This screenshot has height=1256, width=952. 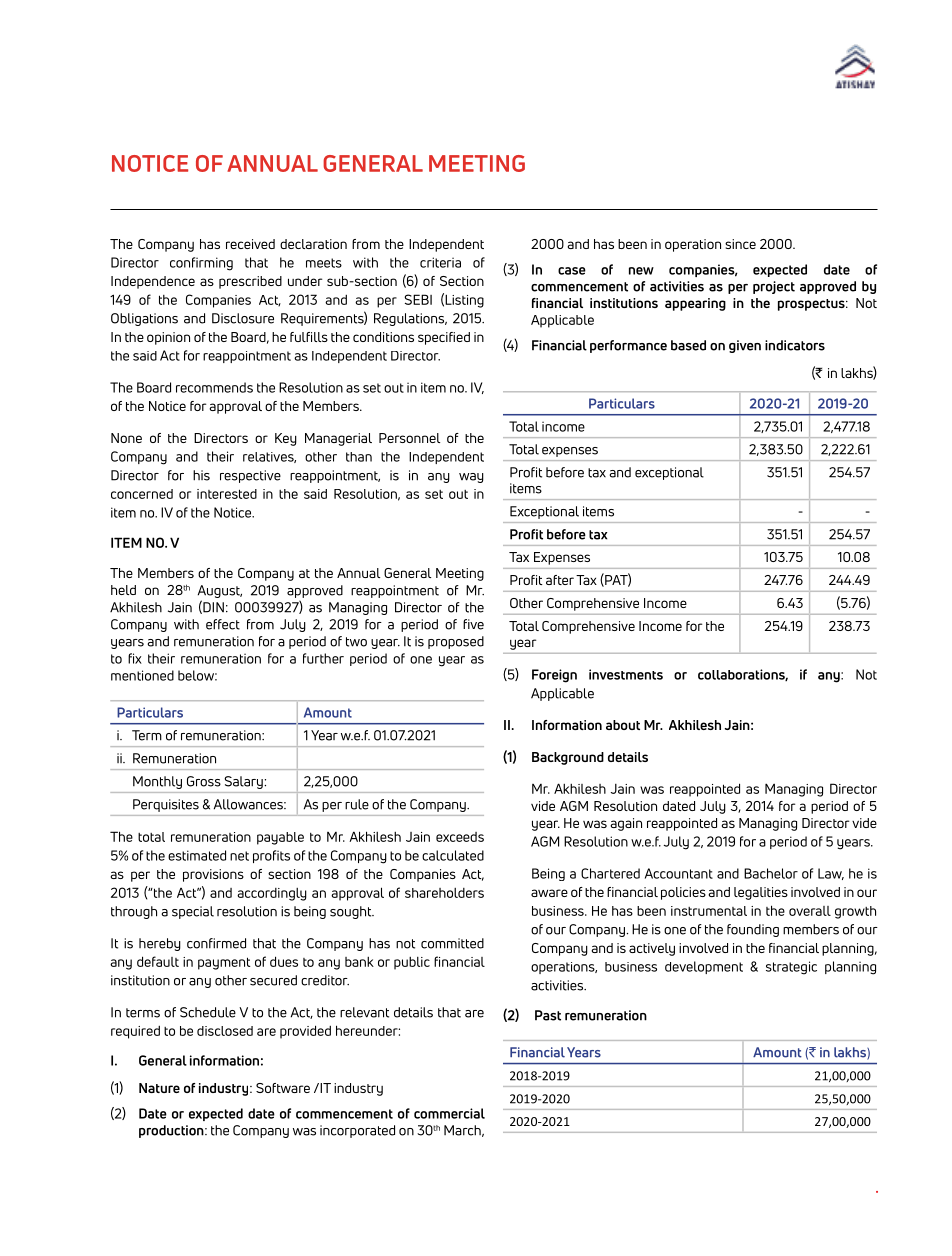 I want to click on project, so click(x=774, y=287).
